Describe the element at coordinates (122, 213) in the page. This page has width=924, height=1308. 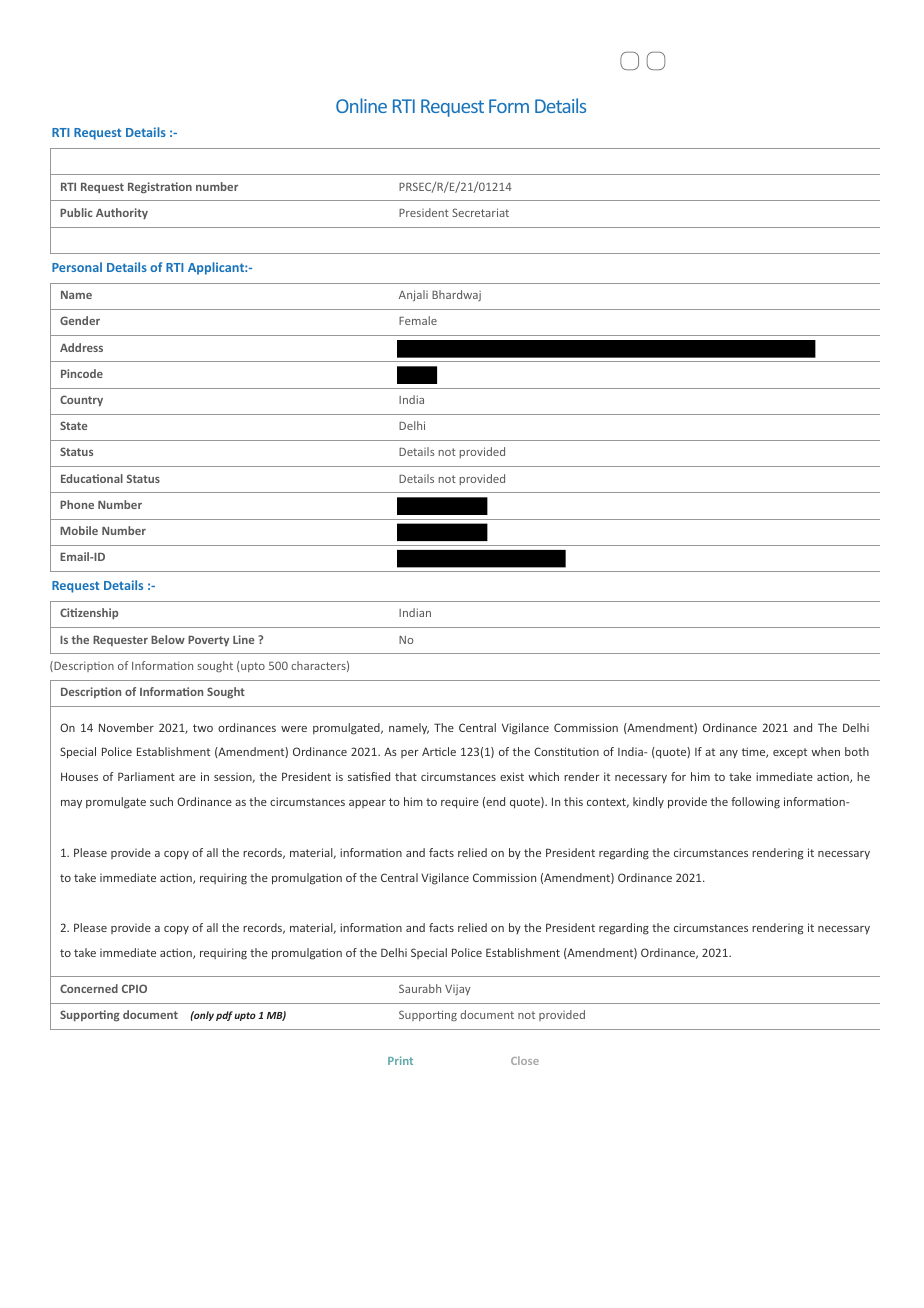
I see `Authority` at that location.
